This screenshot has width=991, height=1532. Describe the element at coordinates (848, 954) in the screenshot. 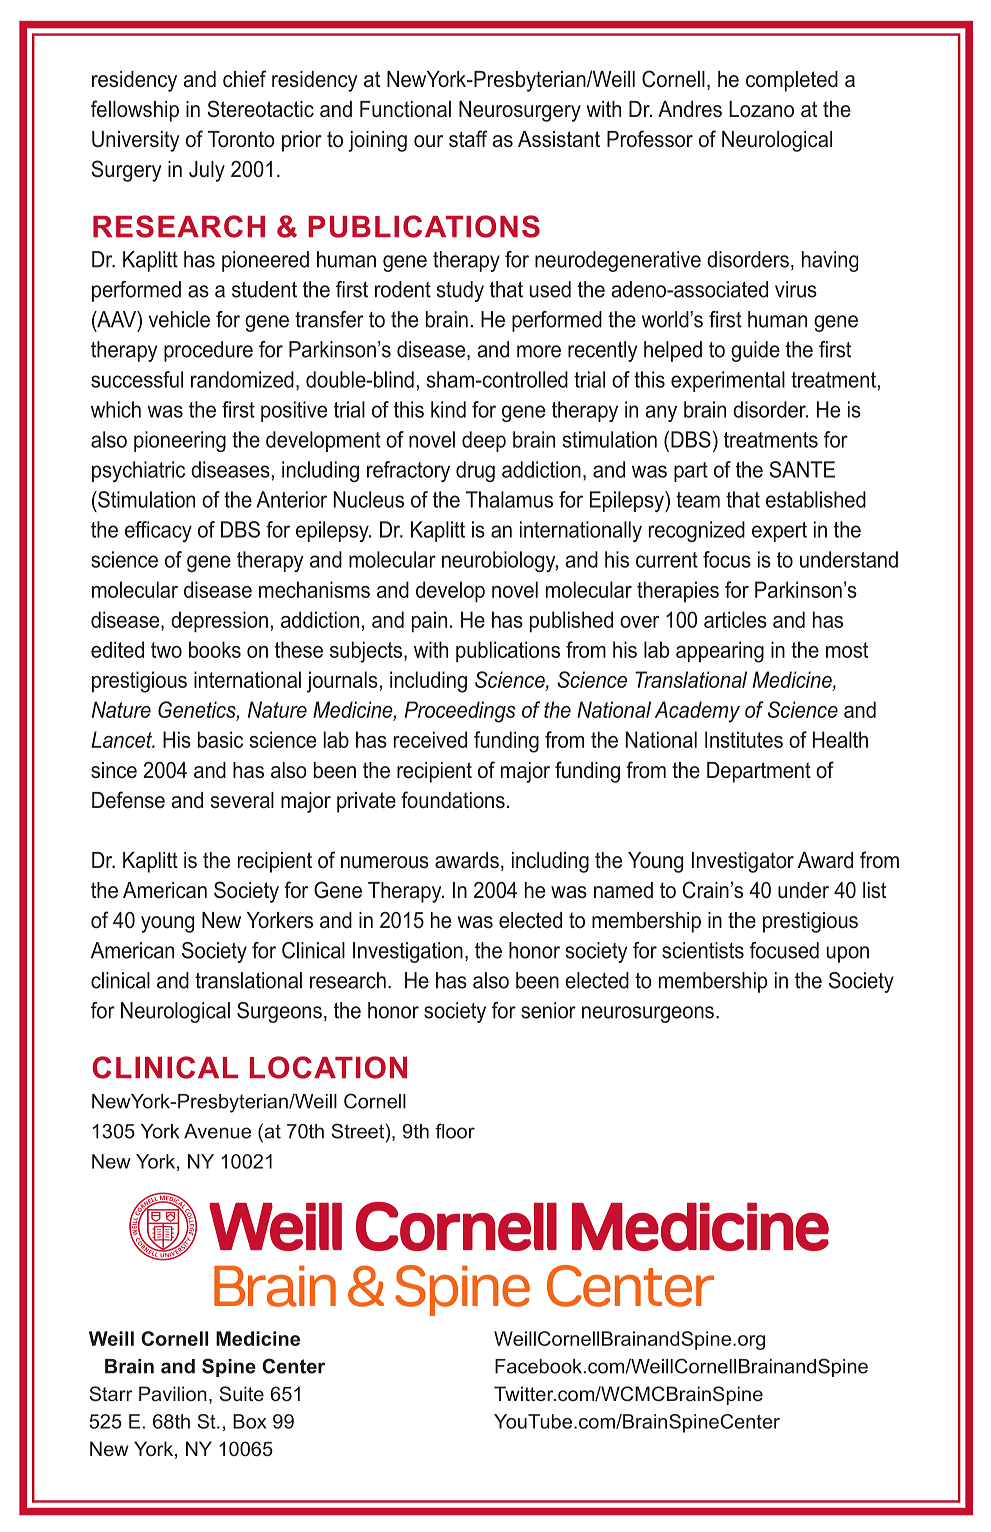

I see `upon` at that location.
